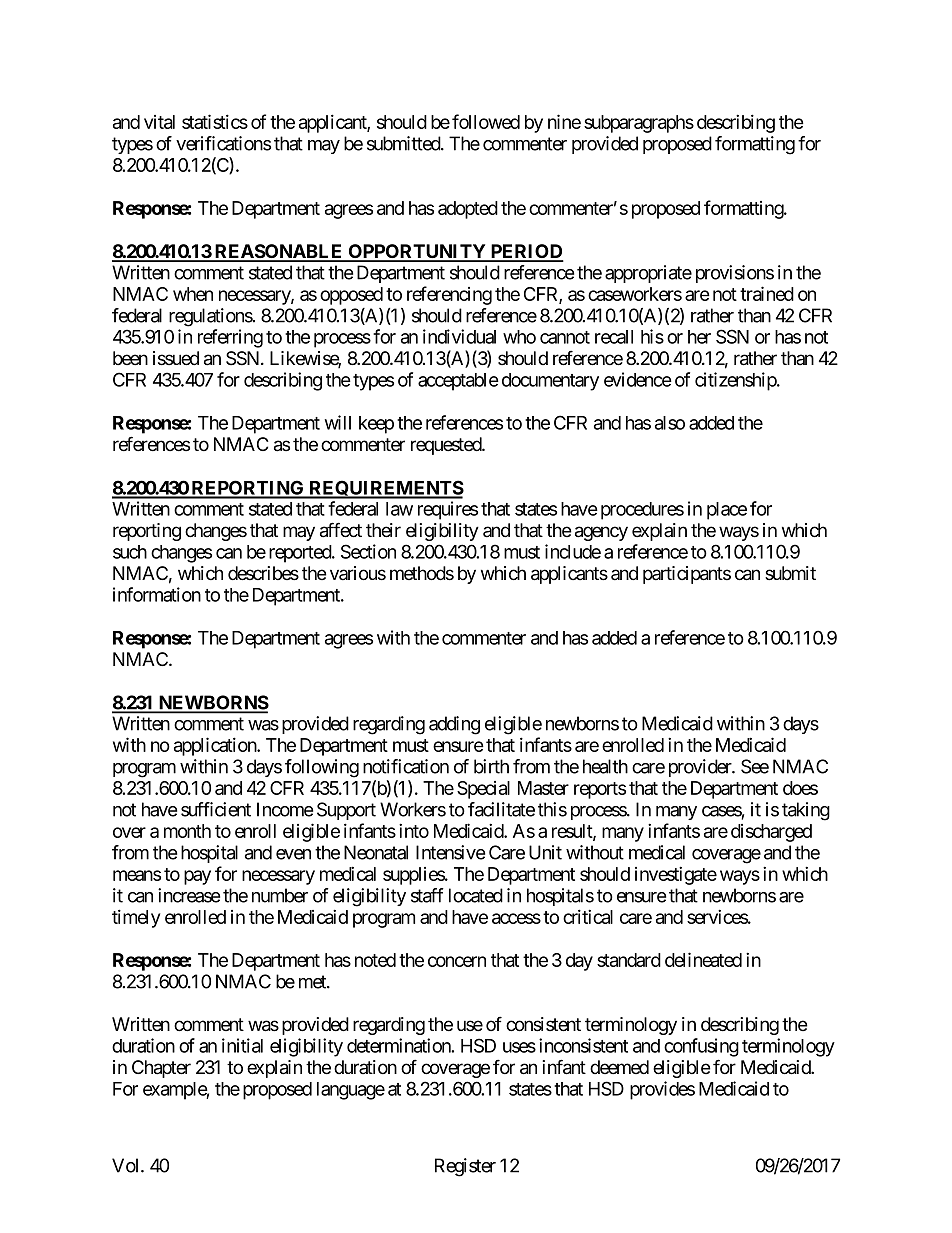 Image resolution: width=952 pixels, height=1233 pixels. I want to click on Vol, so click(127, 1165).
